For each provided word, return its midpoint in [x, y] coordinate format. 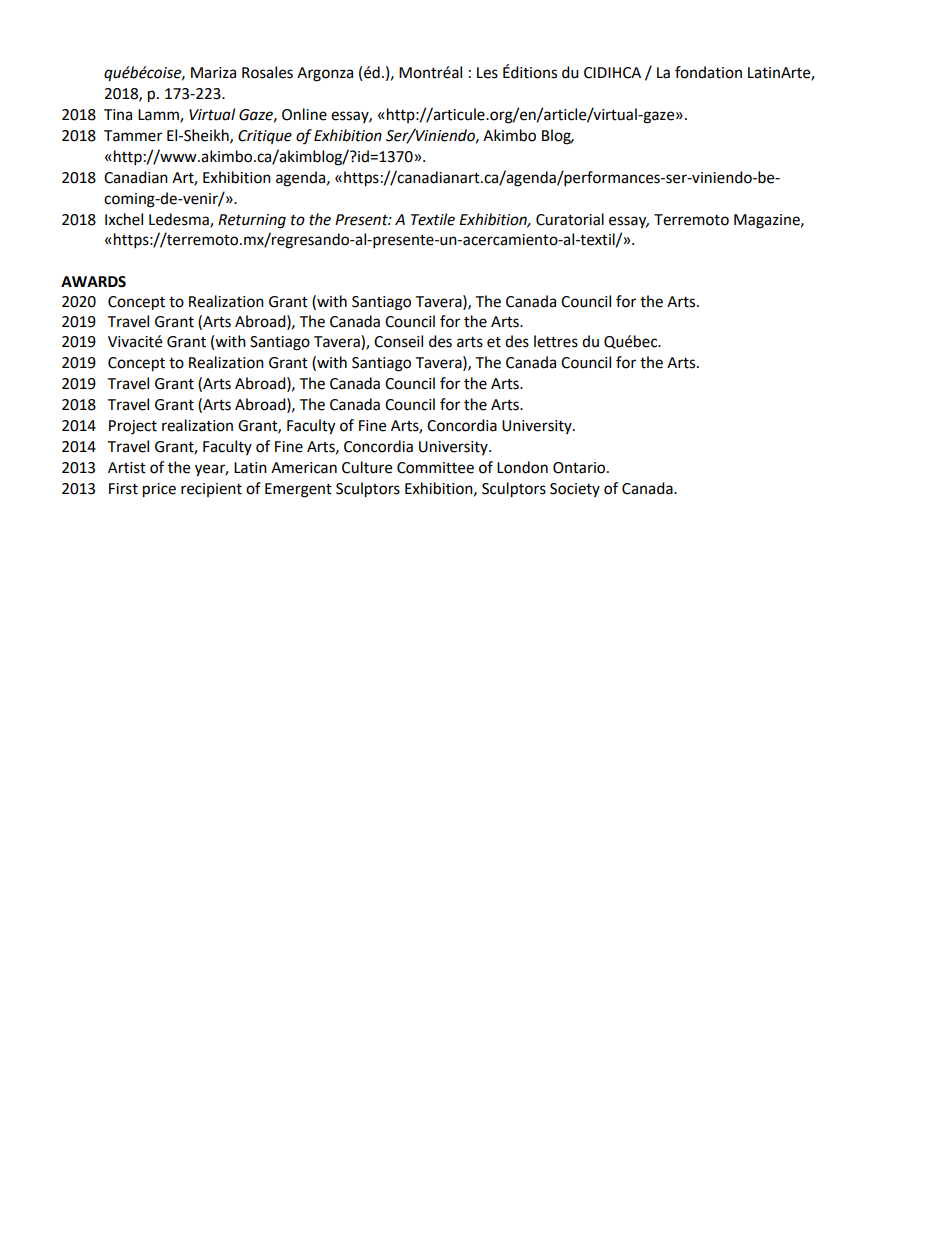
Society [575, 490]
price [159, 490]
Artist [127, 468]
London [522, 467]
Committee [435, 468]
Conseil [398, 341]
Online [304, 114]
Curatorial [570, 219]
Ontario [580, 468]
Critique [265, 137]
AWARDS [93, 282]
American [304, 468]
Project [133, 427]
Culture [367, 467]
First [123, 489]
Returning [252, 221]
